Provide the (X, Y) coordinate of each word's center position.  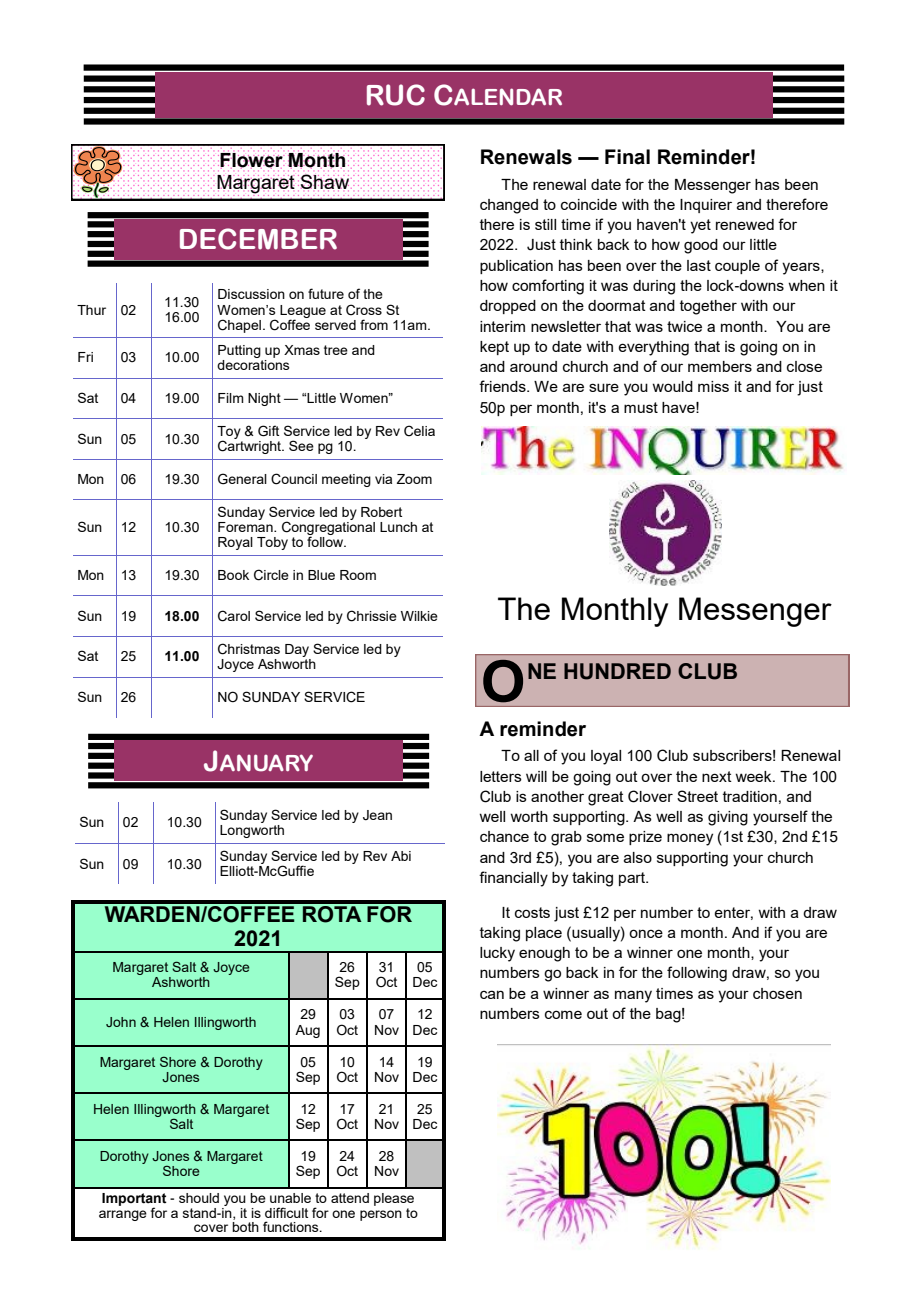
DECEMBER (258, 239)
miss (713, 386)
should (199, 1198)
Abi (401, 856)
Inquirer (706, 206)
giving (728, 818)
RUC (396, 95)
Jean (377, 815)
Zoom (414, 479)
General (242, 479)
